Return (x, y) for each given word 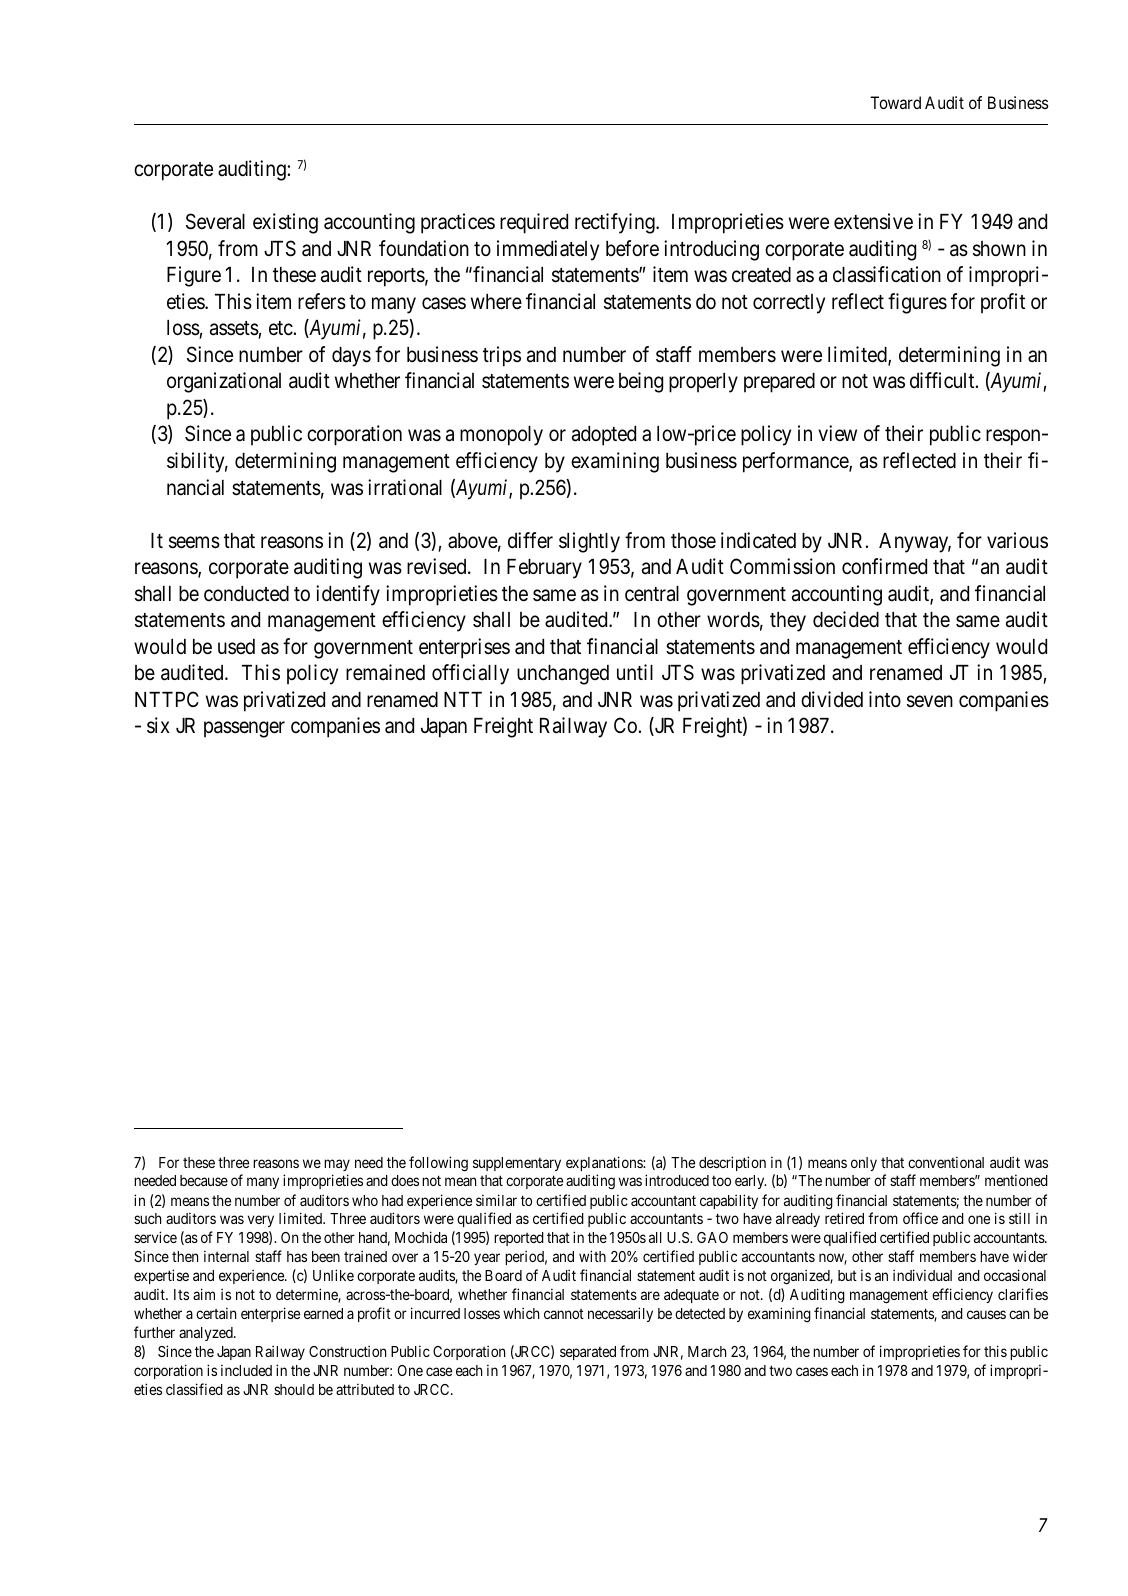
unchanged (563, 675)
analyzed (207, 1334)
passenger (244, 730)
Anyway (915, 543)
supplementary (517, 1164)
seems (194, 542)
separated (588, 1353)
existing (285, 223)
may (337, 1165)
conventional (946, 1162)
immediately (548, 250)
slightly (589, 542)
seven (930, 701)
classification (887, 274)
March (707, 1351)
